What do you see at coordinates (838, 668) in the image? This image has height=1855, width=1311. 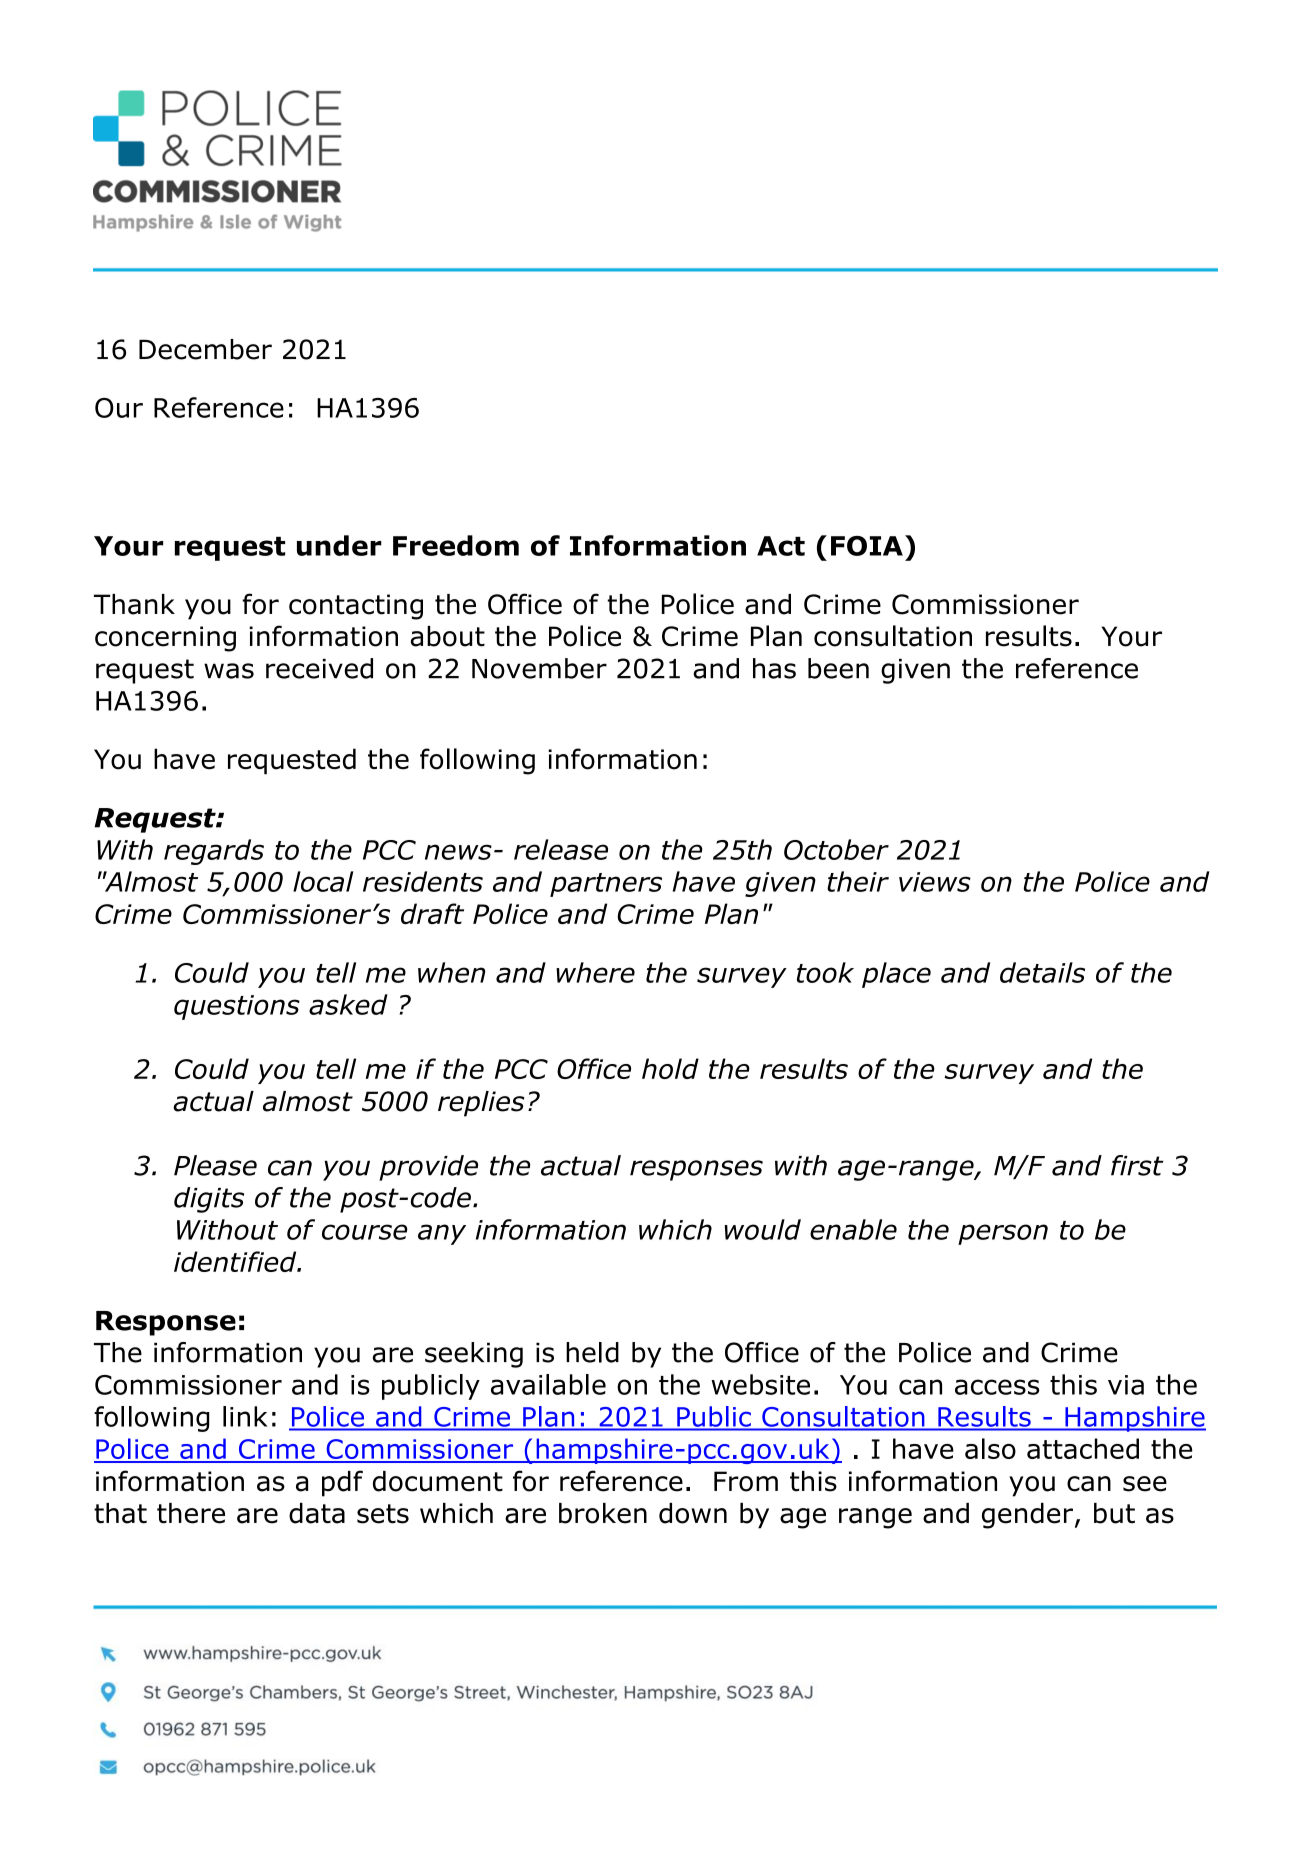 I see `been` at bounding box center [838, 668].
